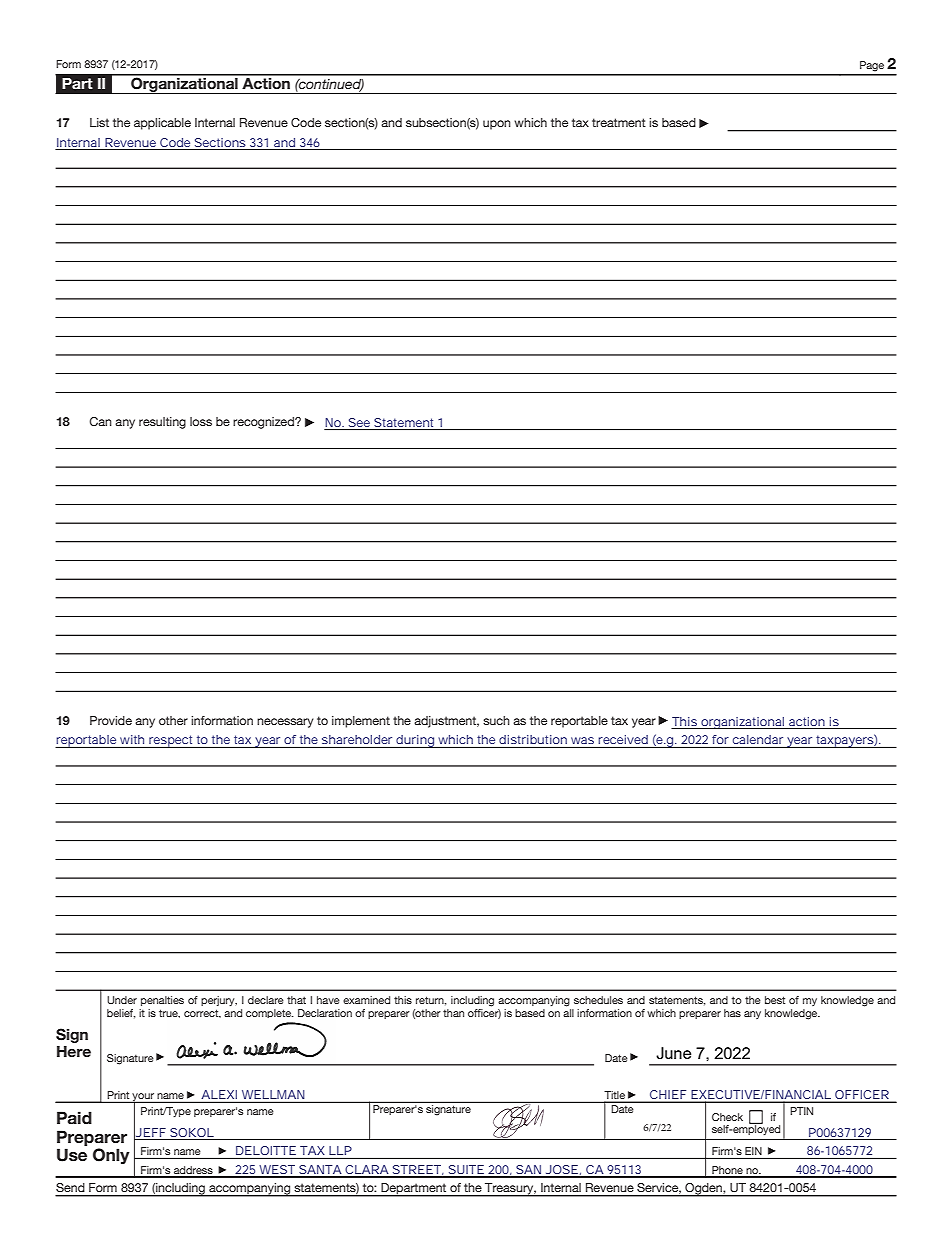 The image size is (952, 1233). I want to click on upon, so click(497, 125).
